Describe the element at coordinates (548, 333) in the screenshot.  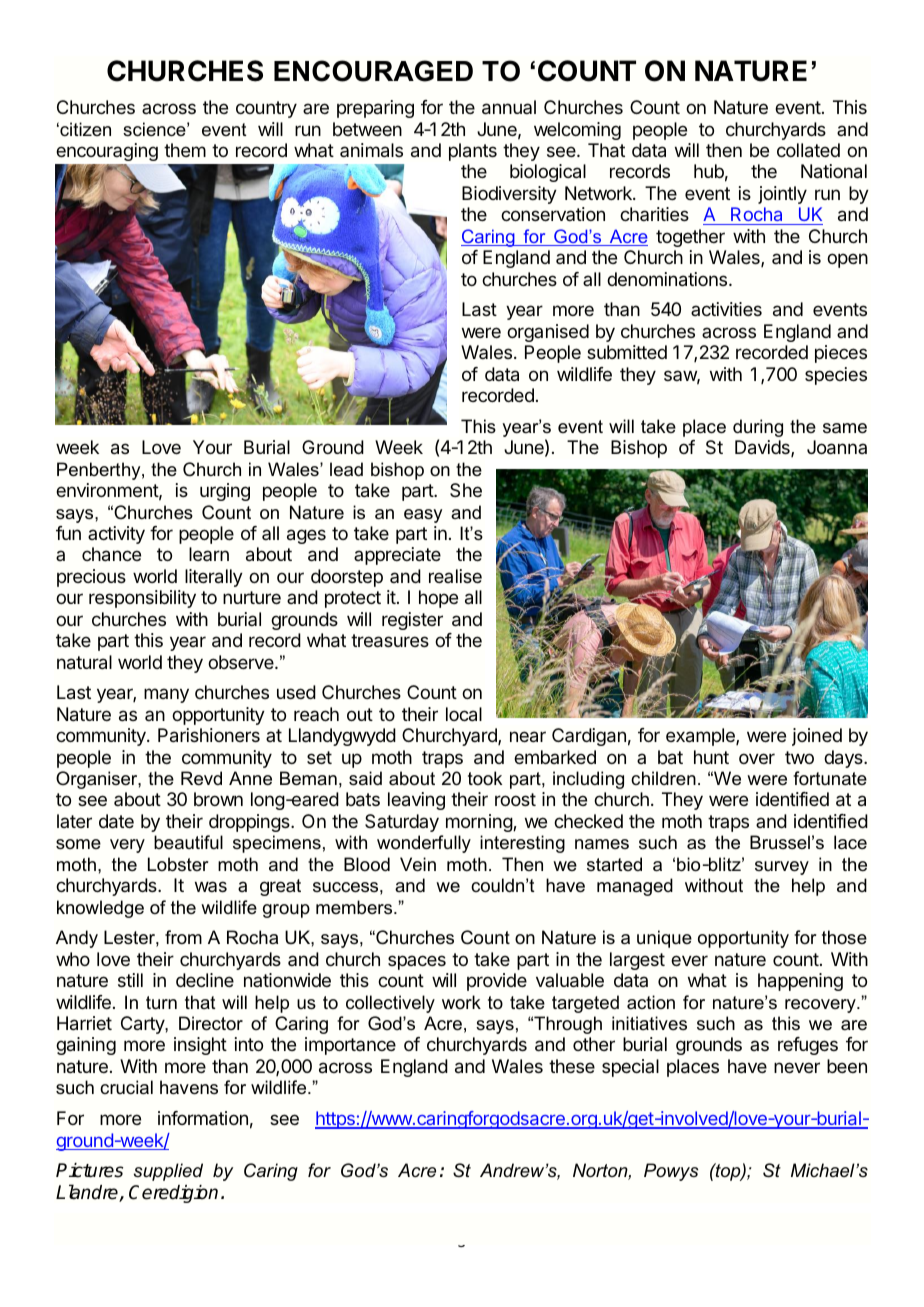
I see `organised` at that location.
